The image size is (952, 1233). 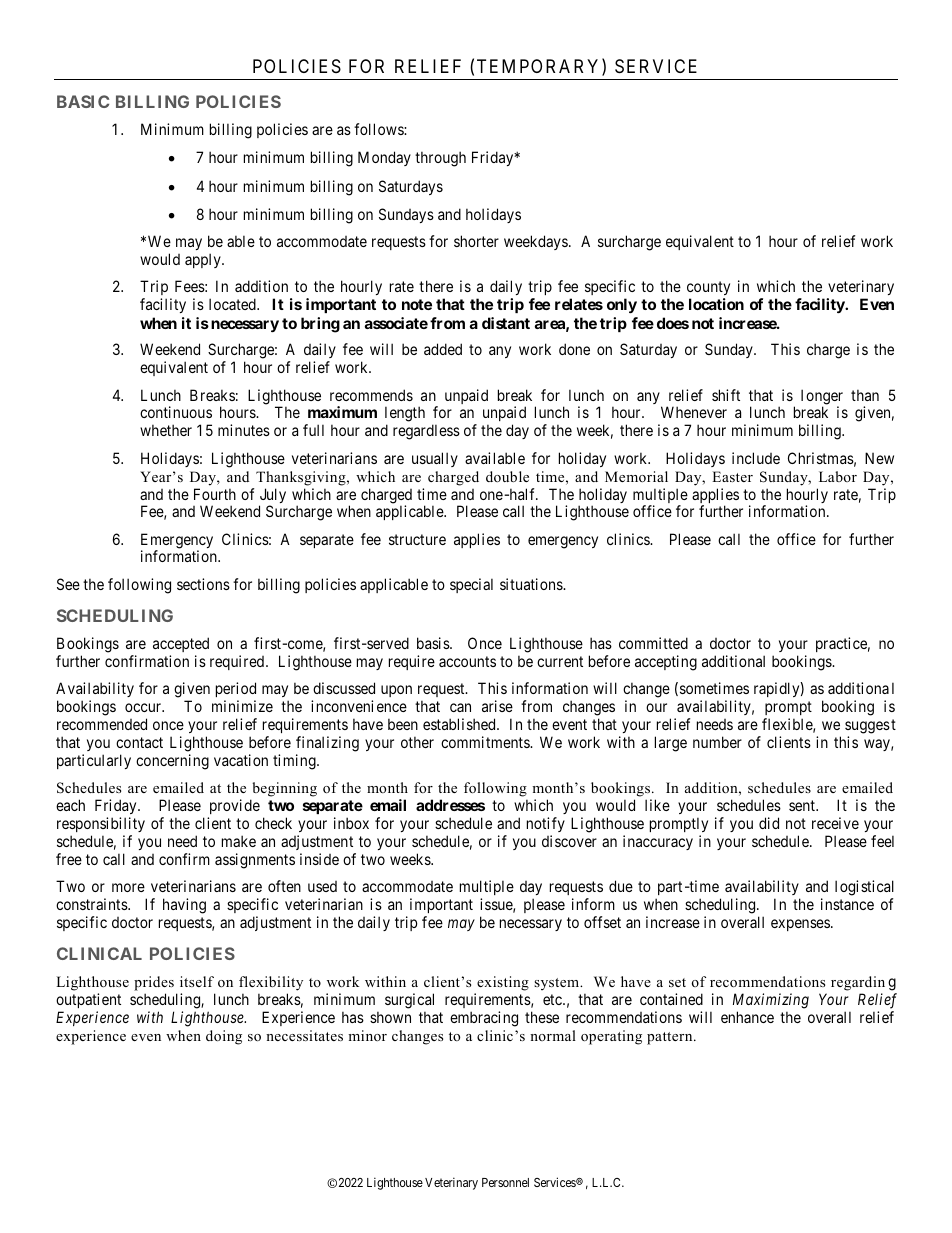 What do you see at coordinates (215, 494) in the screenshot?
I see `Fourth` at bounding box center [215, 494].
